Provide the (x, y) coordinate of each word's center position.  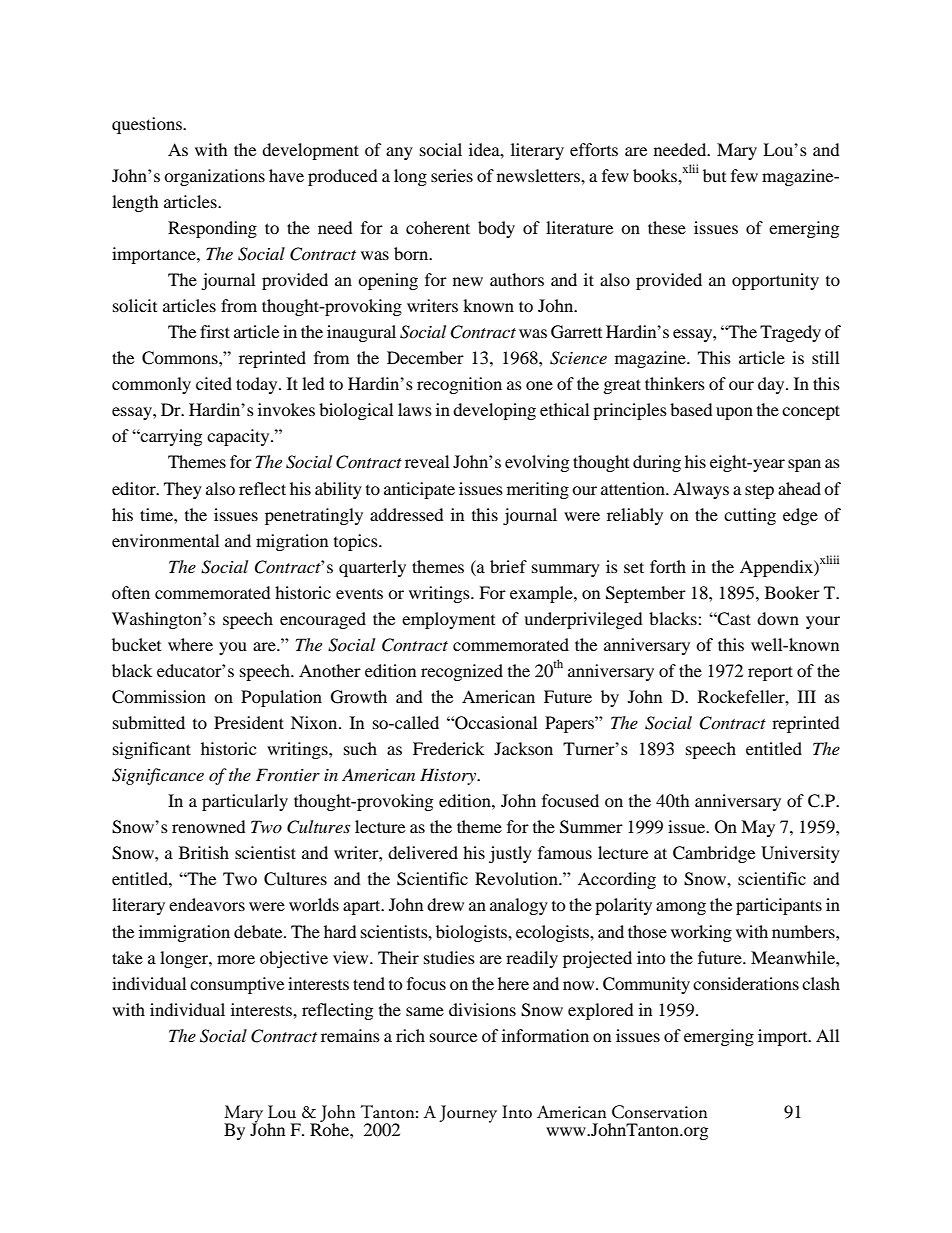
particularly (245, 802)
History (449, 776)
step (759, 491)
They (183, 490)
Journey (468, 1114)
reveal (427, 461)
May (758, 828)
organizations (214, 177)
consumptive (237, 985)
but (714, 175)
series (452, 175)
